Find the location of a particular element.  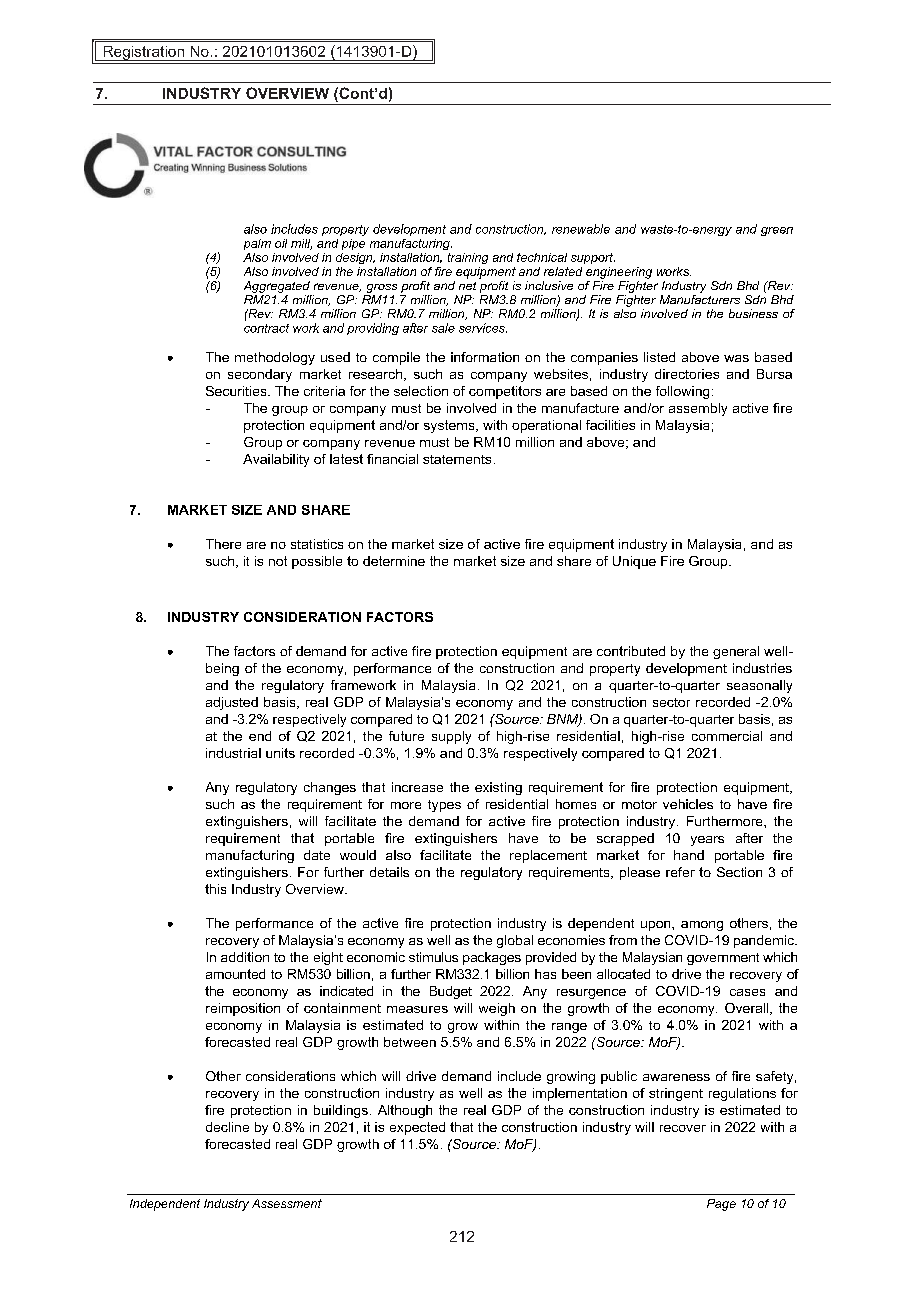

statements is located at coordinates (457, 459).
